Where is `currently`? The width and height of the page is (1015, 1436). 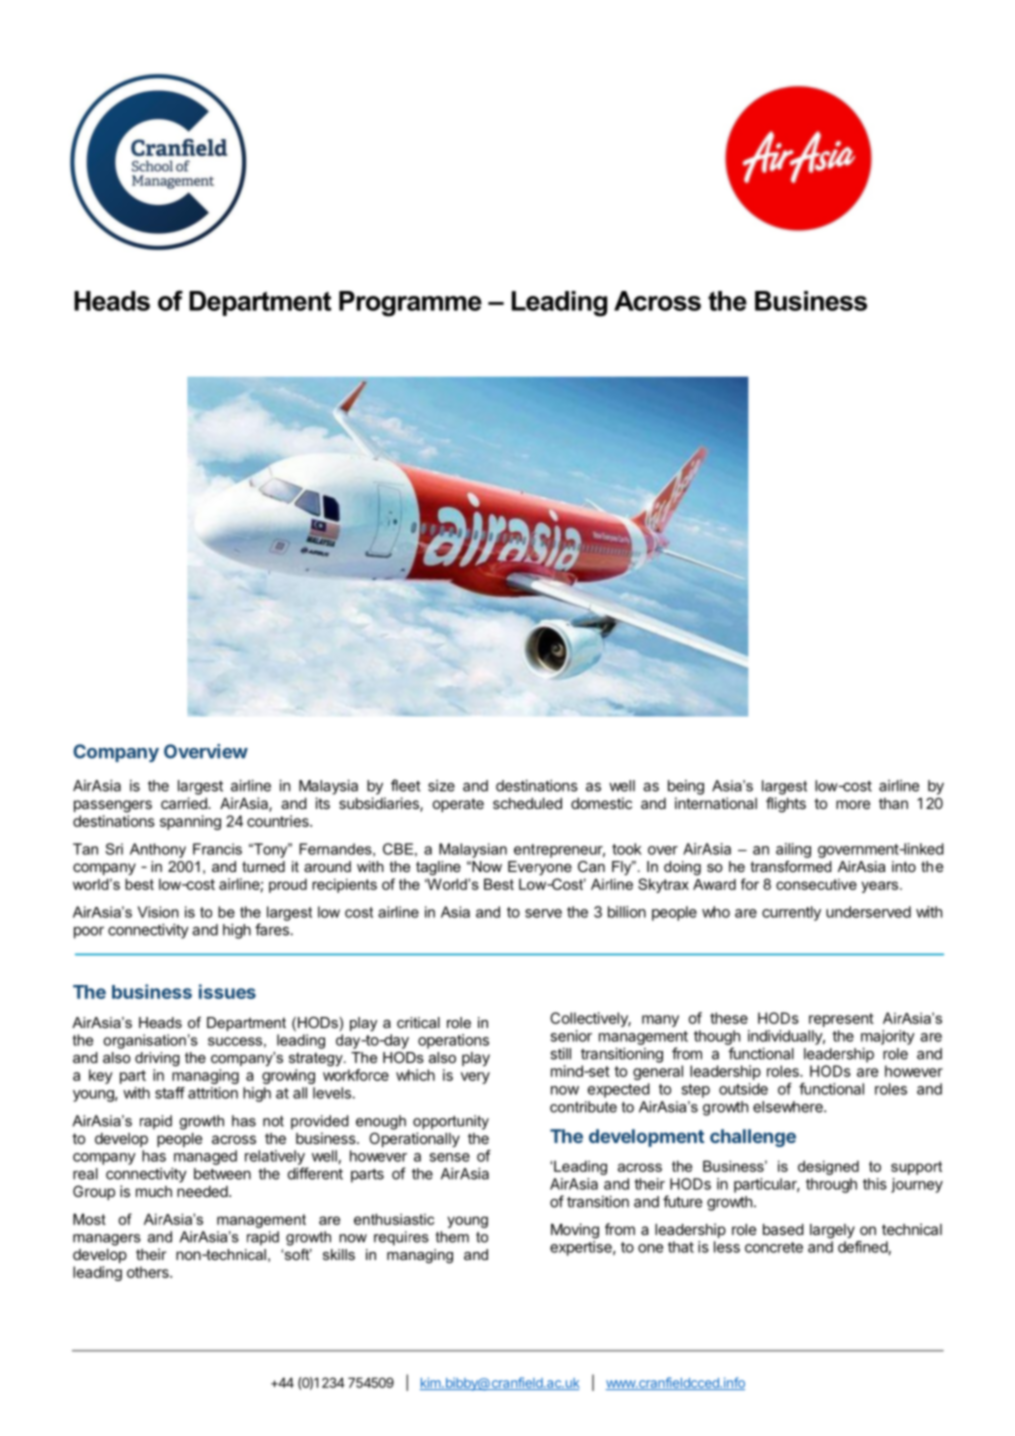
currently is located at coordinates (791, 913).
